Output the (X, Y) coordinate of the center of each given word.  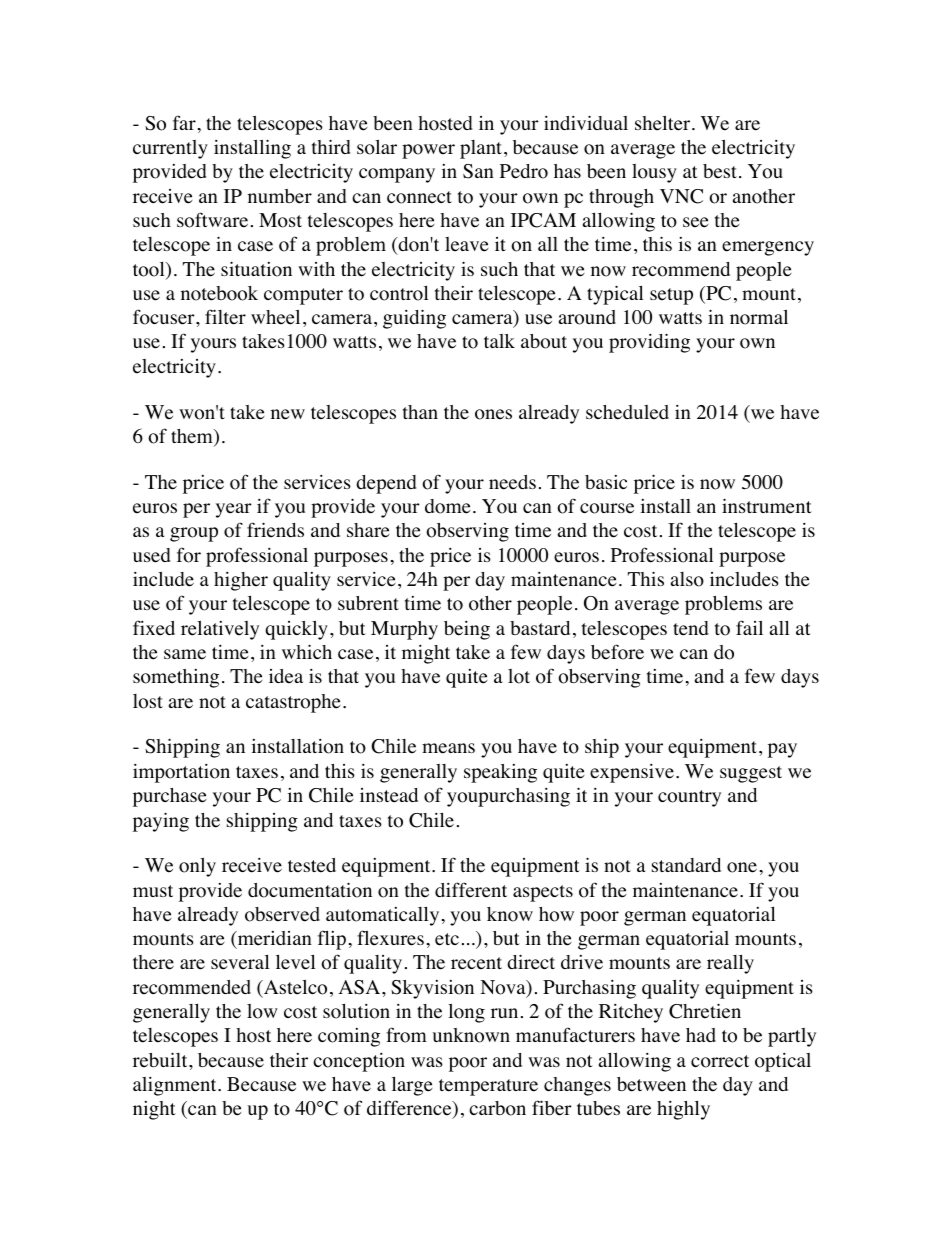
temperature (488, 1087)
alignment (176, 1086)
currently (170, 149)
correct (720, 1061)
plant (482, 149)
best (720, 171)
